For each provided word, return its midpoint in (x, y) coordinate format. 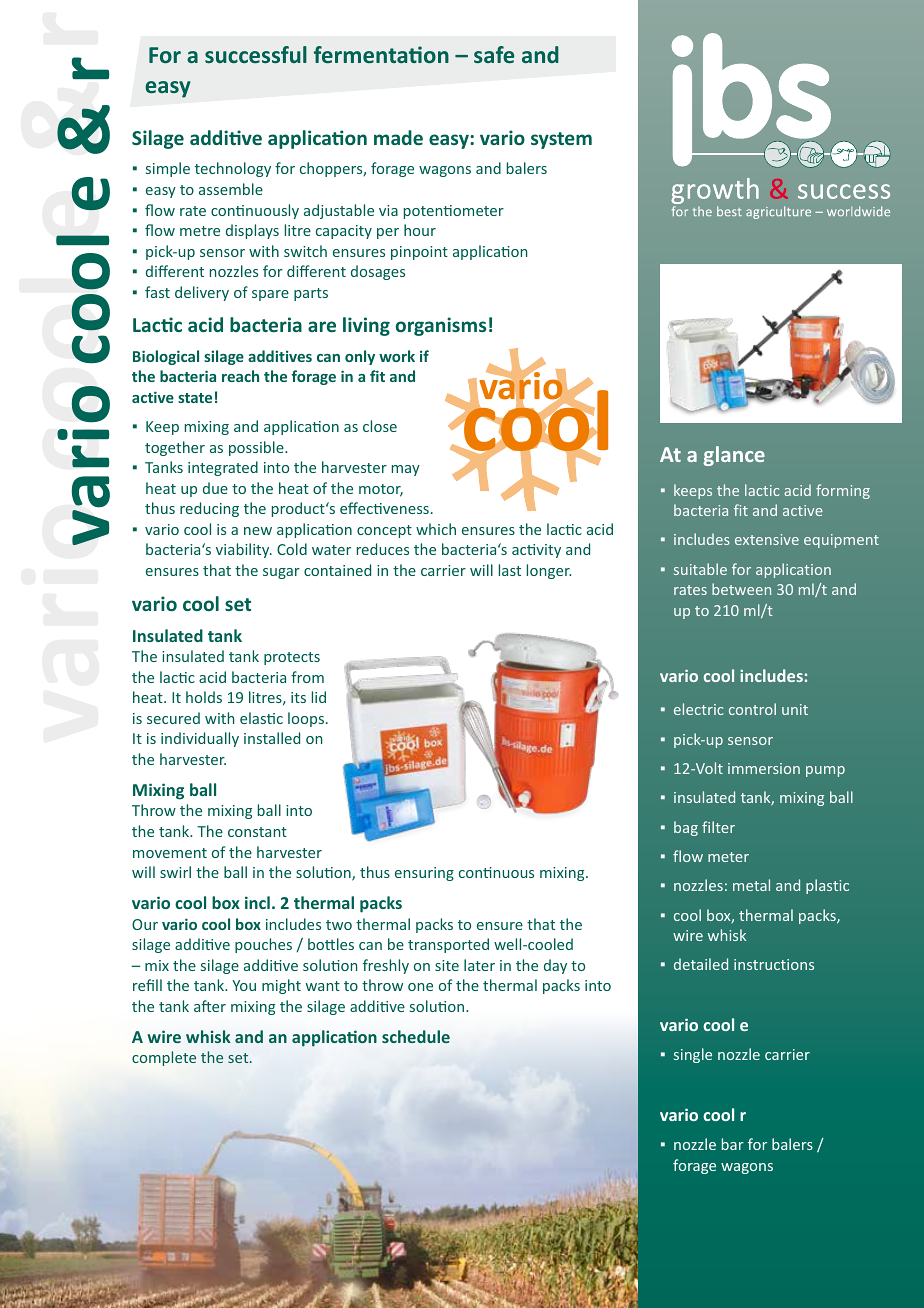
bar (733, 1144)
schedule (416, 1036)
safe (494, 54)
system (561, 140)
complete (164, 1058)
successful (256, 54)
